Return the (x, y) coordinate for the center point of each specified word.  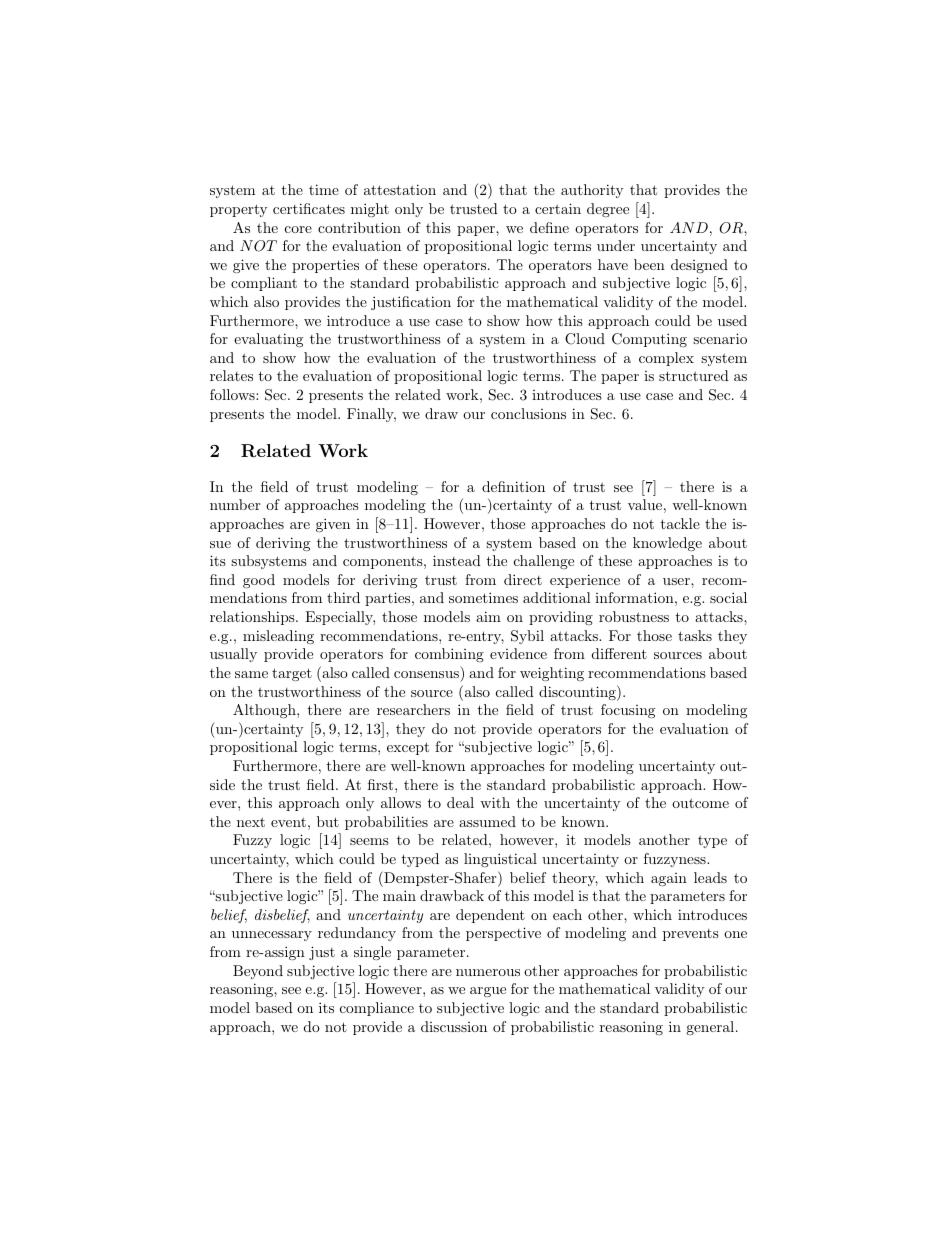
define (549, 227)
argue (488, 992)
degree (608, 210)
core (298, 229)
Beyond (258, 972)
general (710, 1028)
